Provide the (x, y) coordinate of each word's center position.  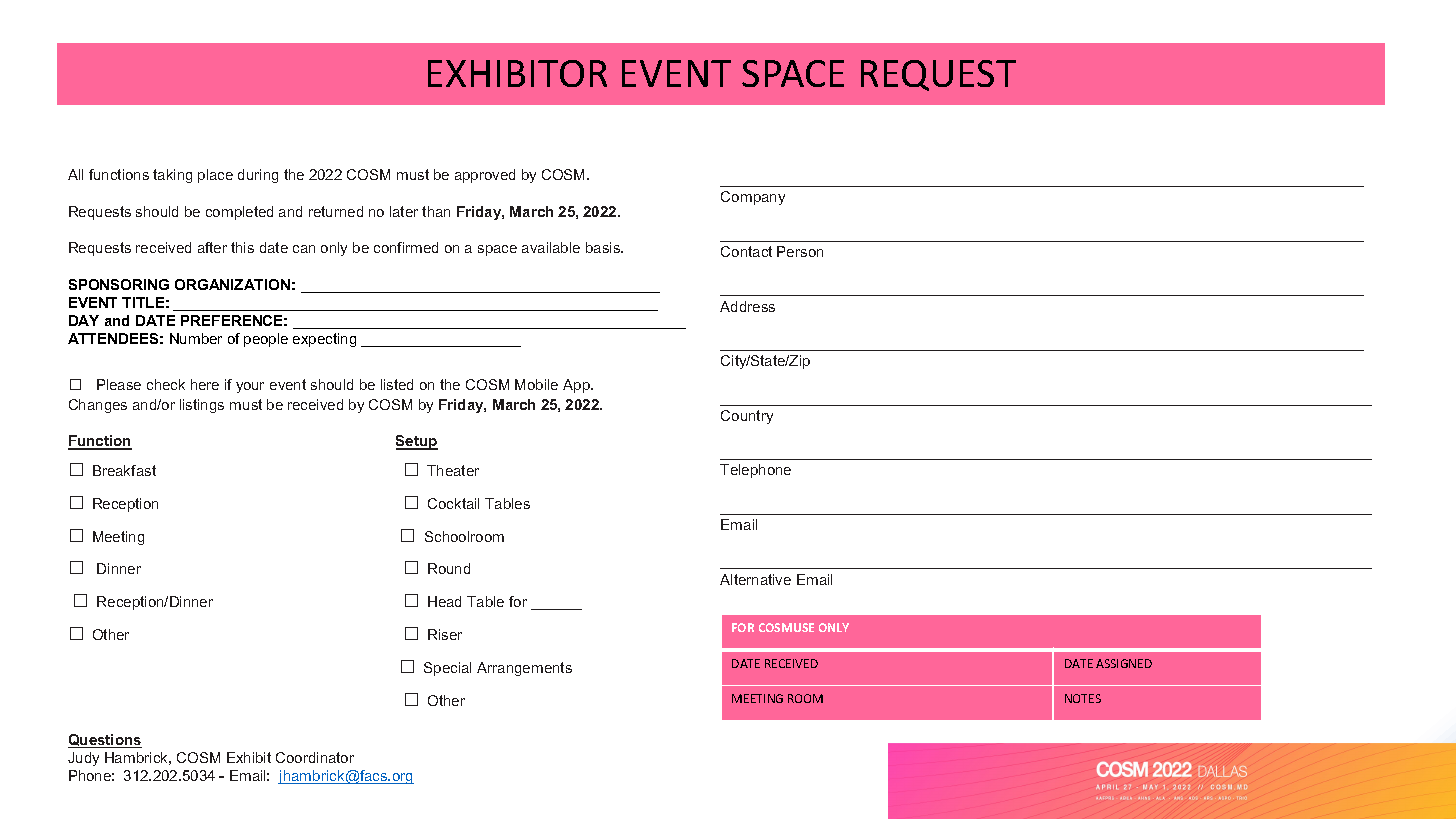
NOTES (1083, 698)
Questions (105, 741)
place (215, 176)
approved (485, 176)
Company (753, 198)
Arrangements (524, 669)
